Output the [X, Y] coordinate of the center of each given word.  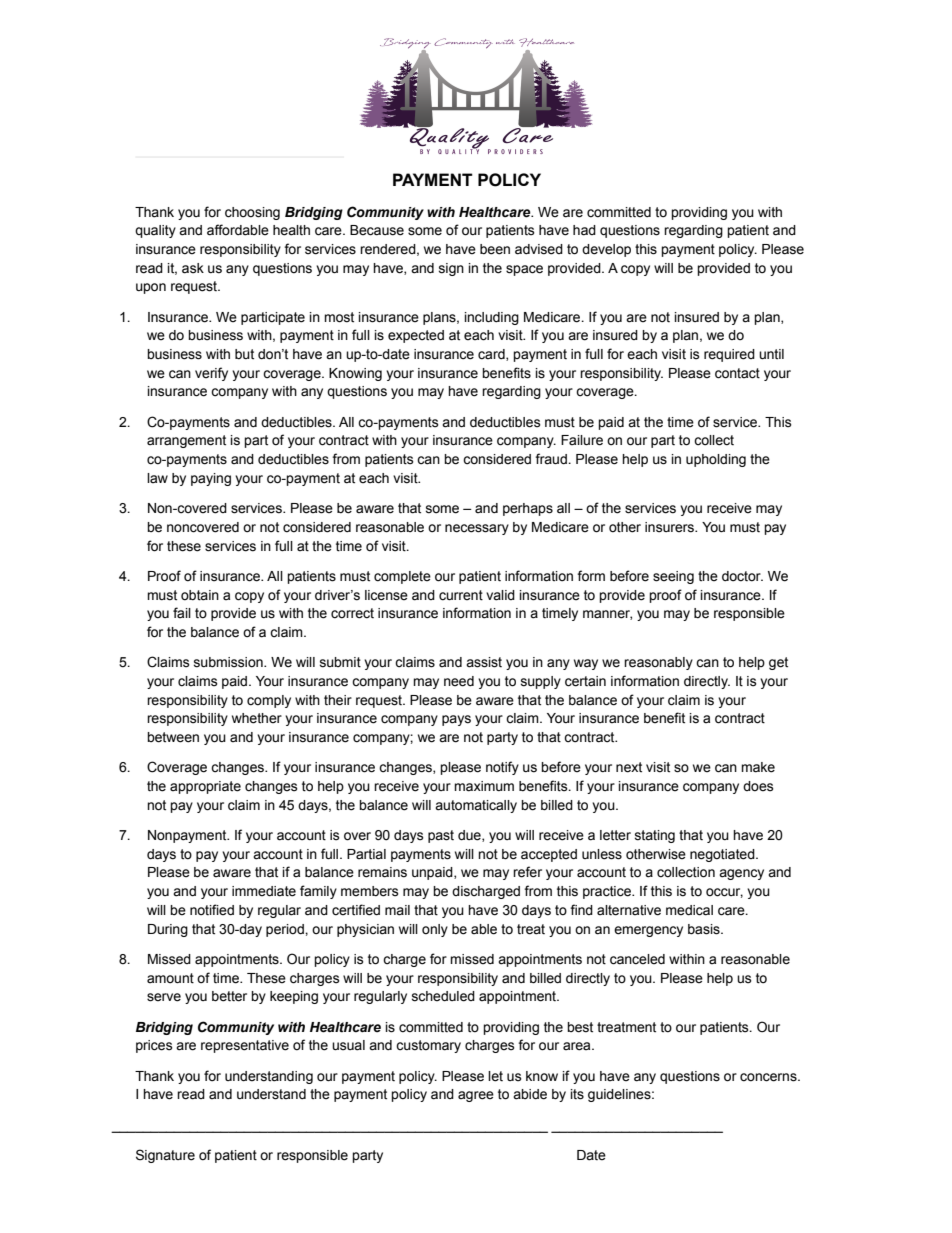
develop [606, 250]
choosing [252, 213]
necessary [477, 529]
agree [476, 1096]
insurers [671, 527]
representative [245, 1046]
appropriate [205, 787]
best [580, 1027]
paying [211, 479]
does [758, 786]
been [495, 249]
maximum [484, 786]
